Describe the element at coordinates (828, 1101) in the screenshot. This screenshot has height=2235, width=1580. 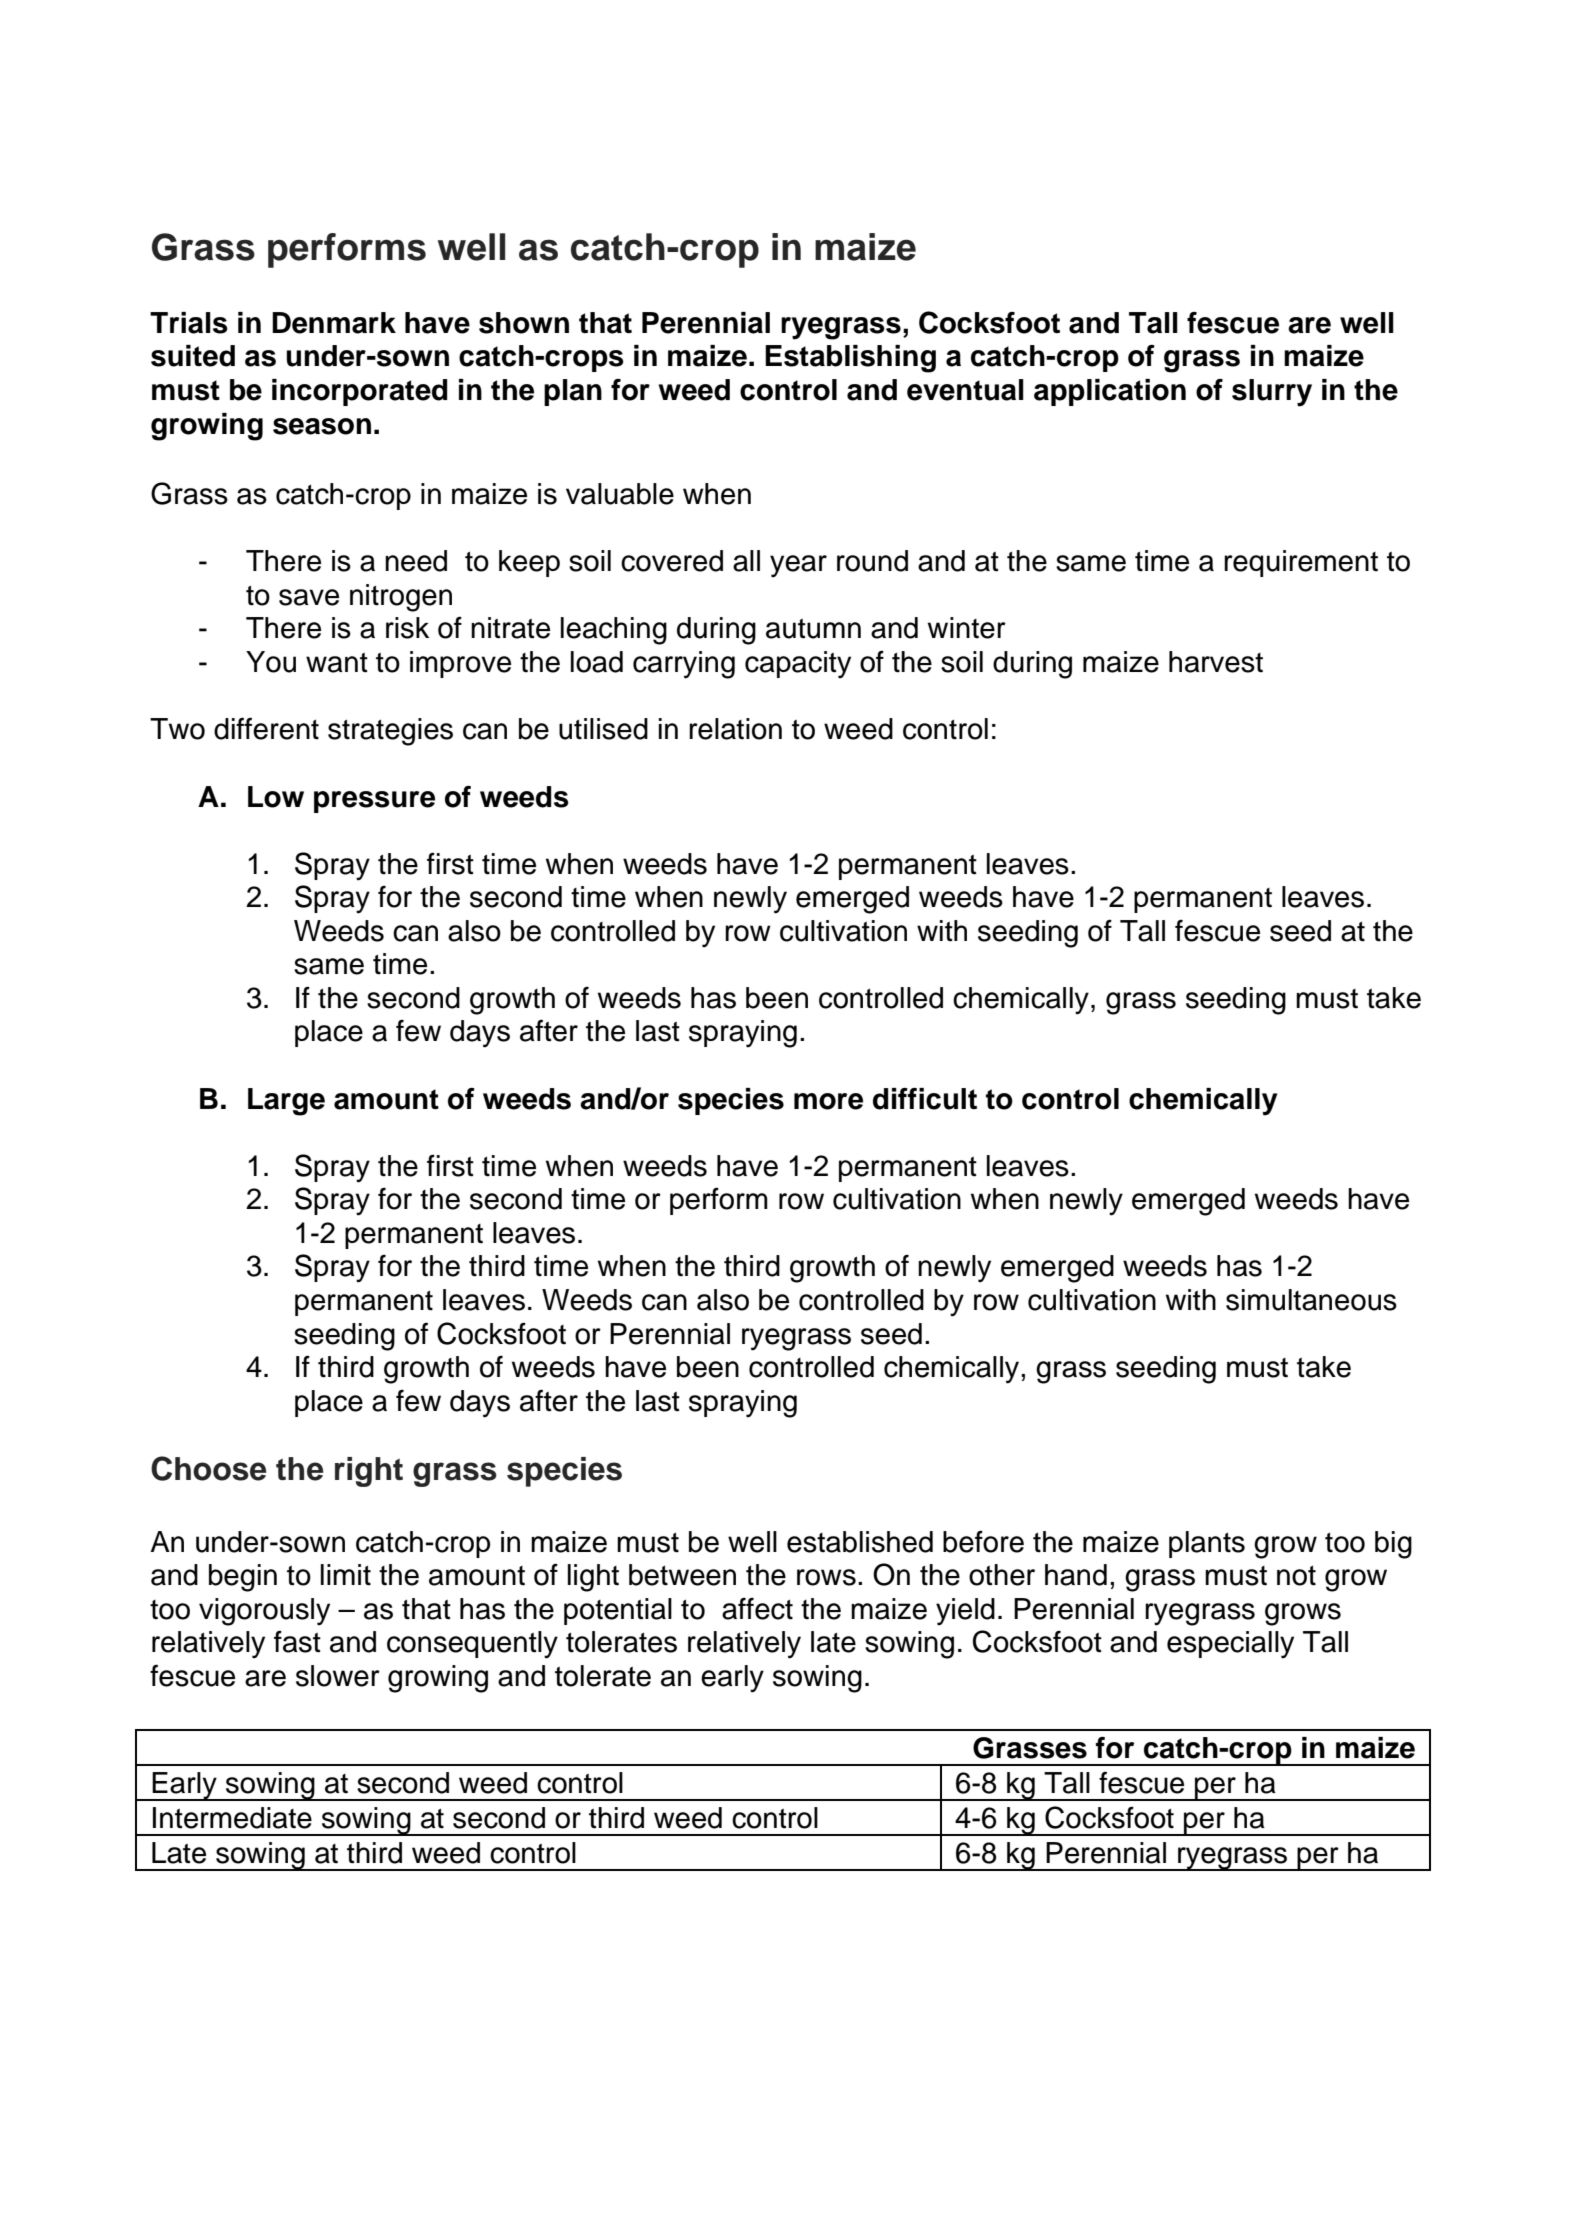
I see `more` at that location.
